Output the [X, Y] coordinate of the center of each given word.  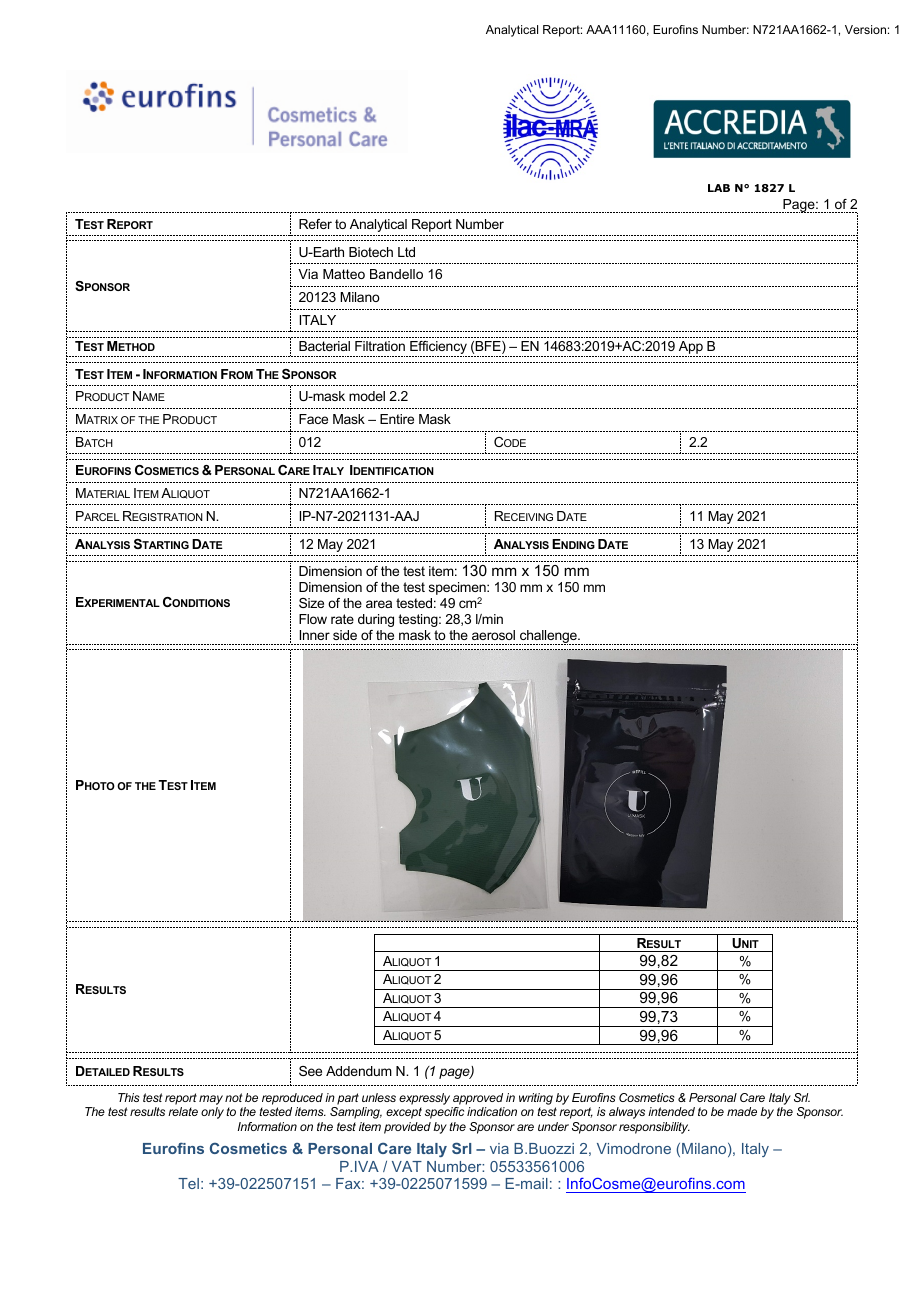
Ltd [406, 252]
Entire [397, 419]
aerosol [493, 635]
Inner [315, 635]
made [742, 1111]
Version [865, 29]
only [212, 1113]
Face [313, 419]
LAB [719, 188]
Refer [315, 224]
